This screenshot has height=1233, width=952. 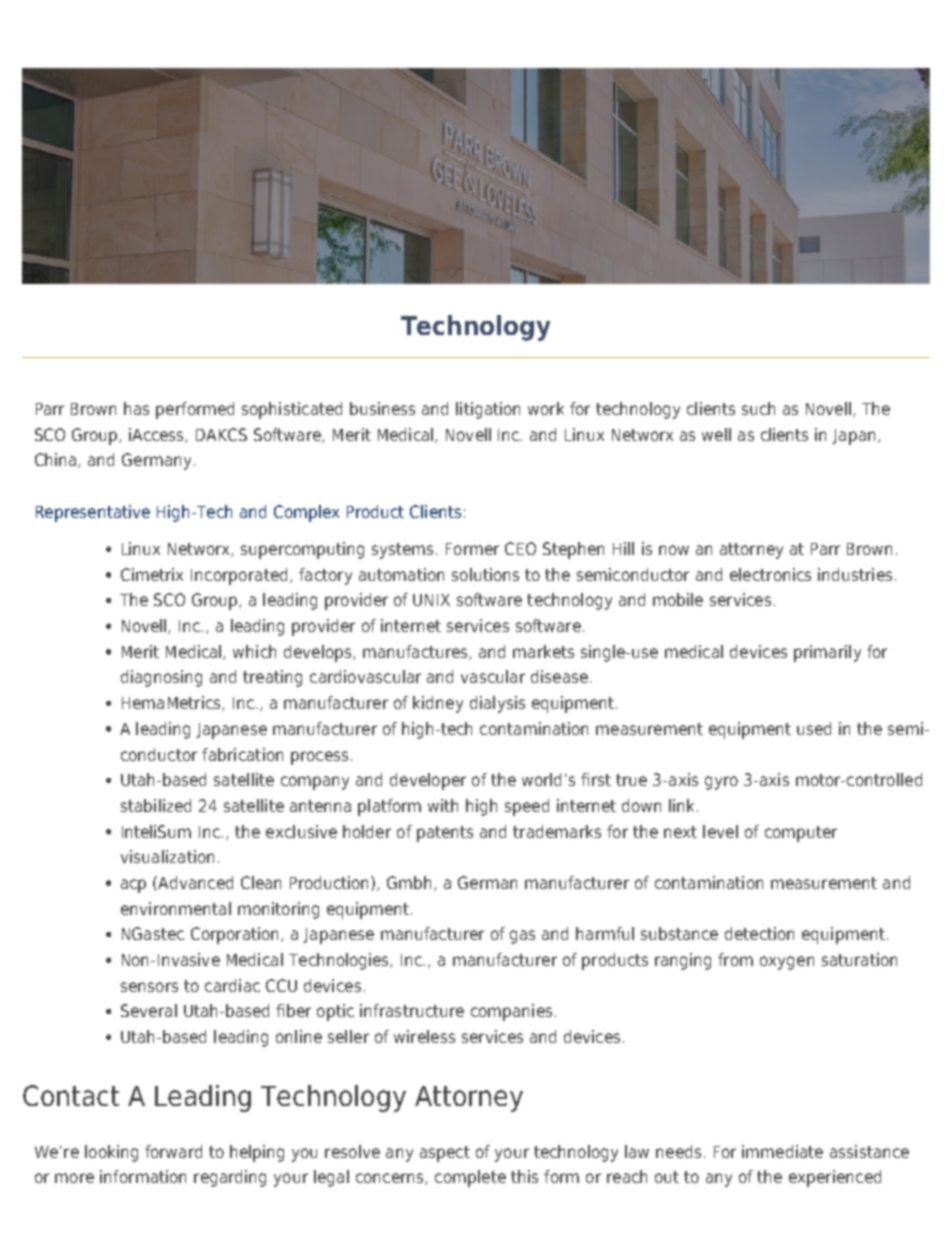 I want to click on forward, so click(x=173, y=1151).
